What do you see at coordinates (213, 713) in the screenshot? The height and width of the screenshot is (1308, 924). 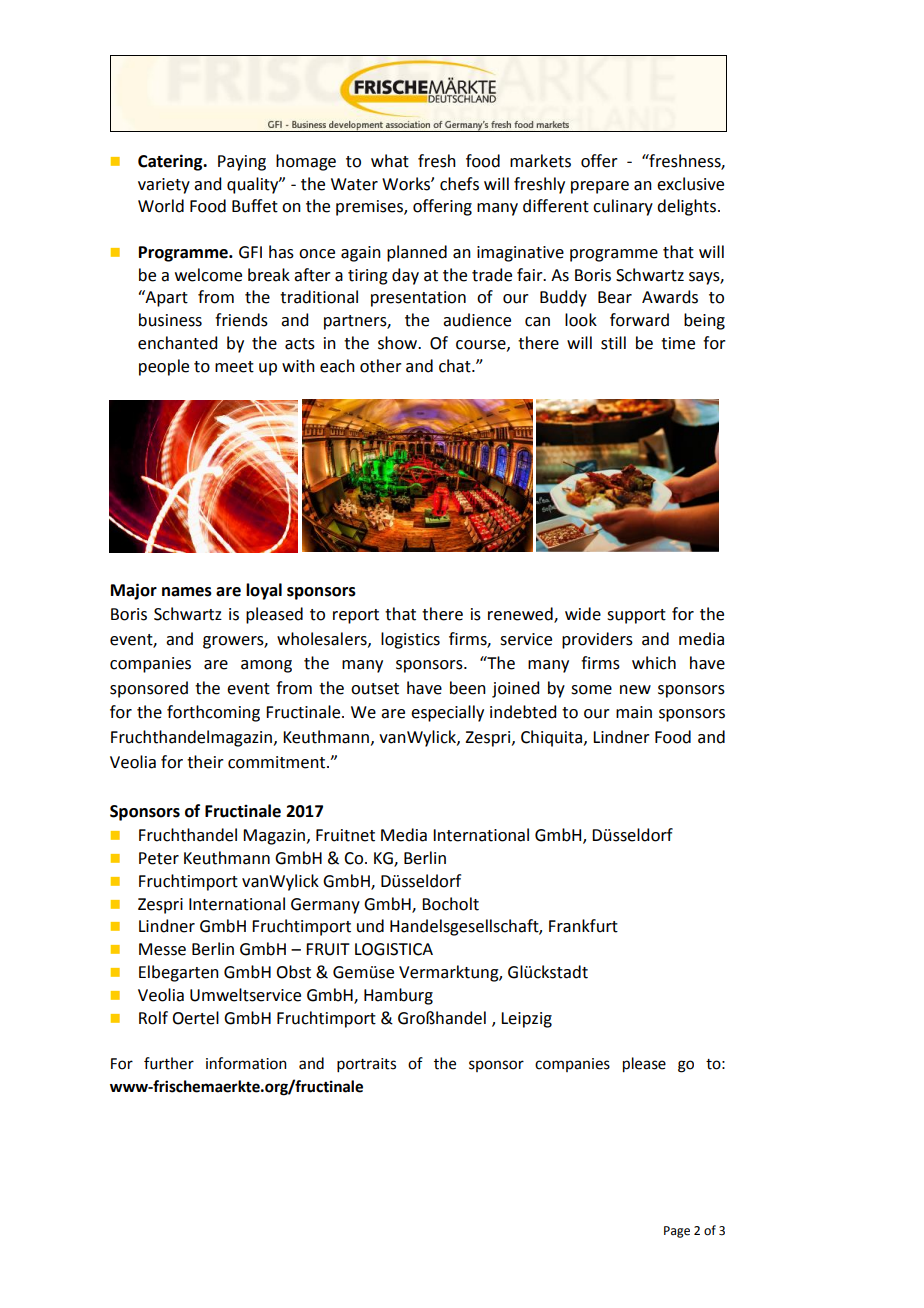 I see `forthcoming` at bounding box center [213, 713].
